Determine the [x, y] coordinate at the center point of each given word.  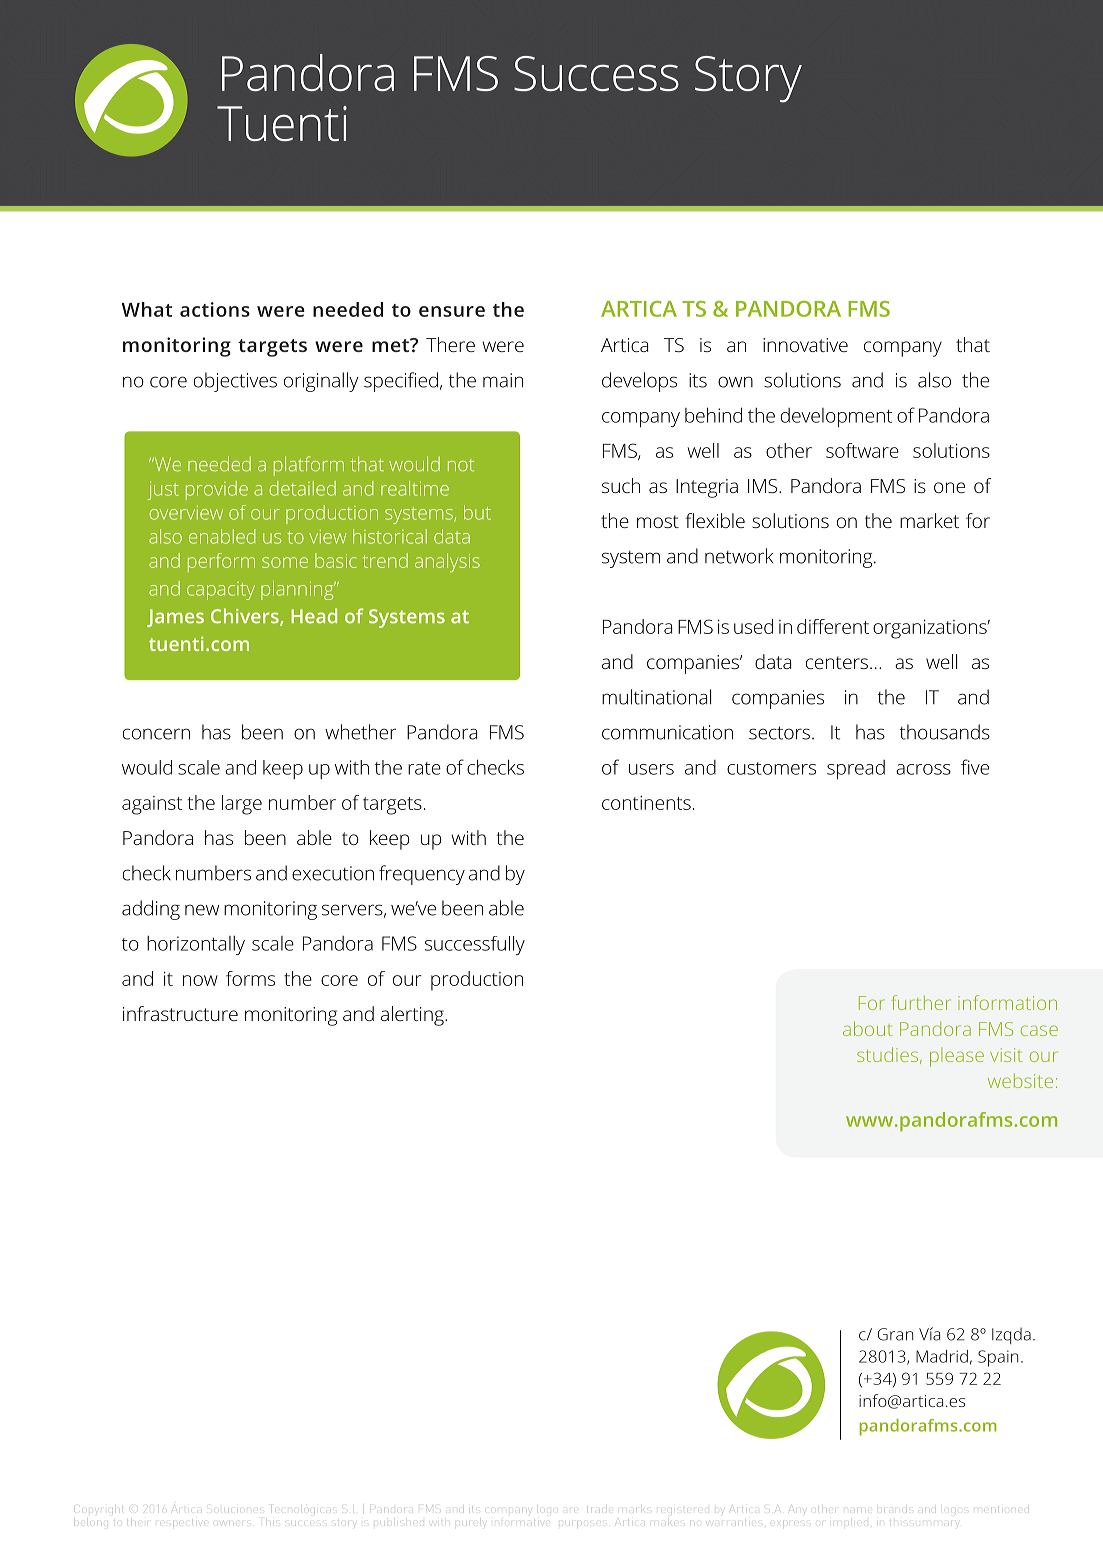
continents [646, 803]
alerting [413, 1016]
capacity [221, 591]
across [923, 769]
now [200, 980]
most [658, 521]
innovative [805, 345]
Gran [895, 1334]
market [929, 520]
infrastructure [180, 1013]
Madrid [942, 1356]
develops [639, 382]
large [242, 805]
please [957, 1057]
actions [215, 309]
